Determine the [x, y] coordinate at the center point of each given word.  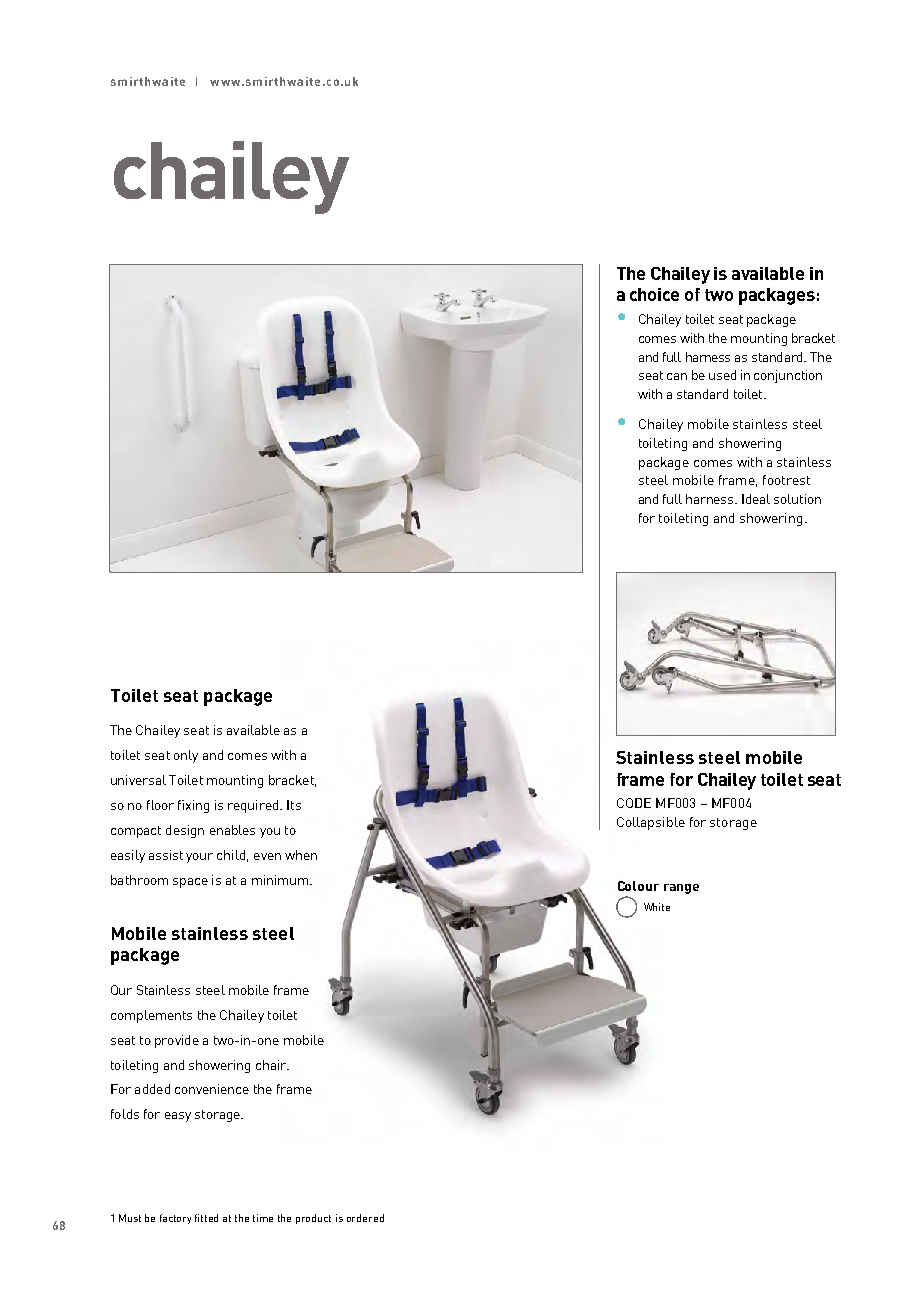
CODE [634, 803]
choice [654, 294]
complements [151, 1016]
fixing [193, 806]
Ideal [756, 499]
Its [294, 805]
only [186, 756]
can [677, 376]
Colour [638, 886]
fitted [206, 1218]
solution [797, 499]
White [657, 907]
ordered [365, 1218]
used [722, 375]
